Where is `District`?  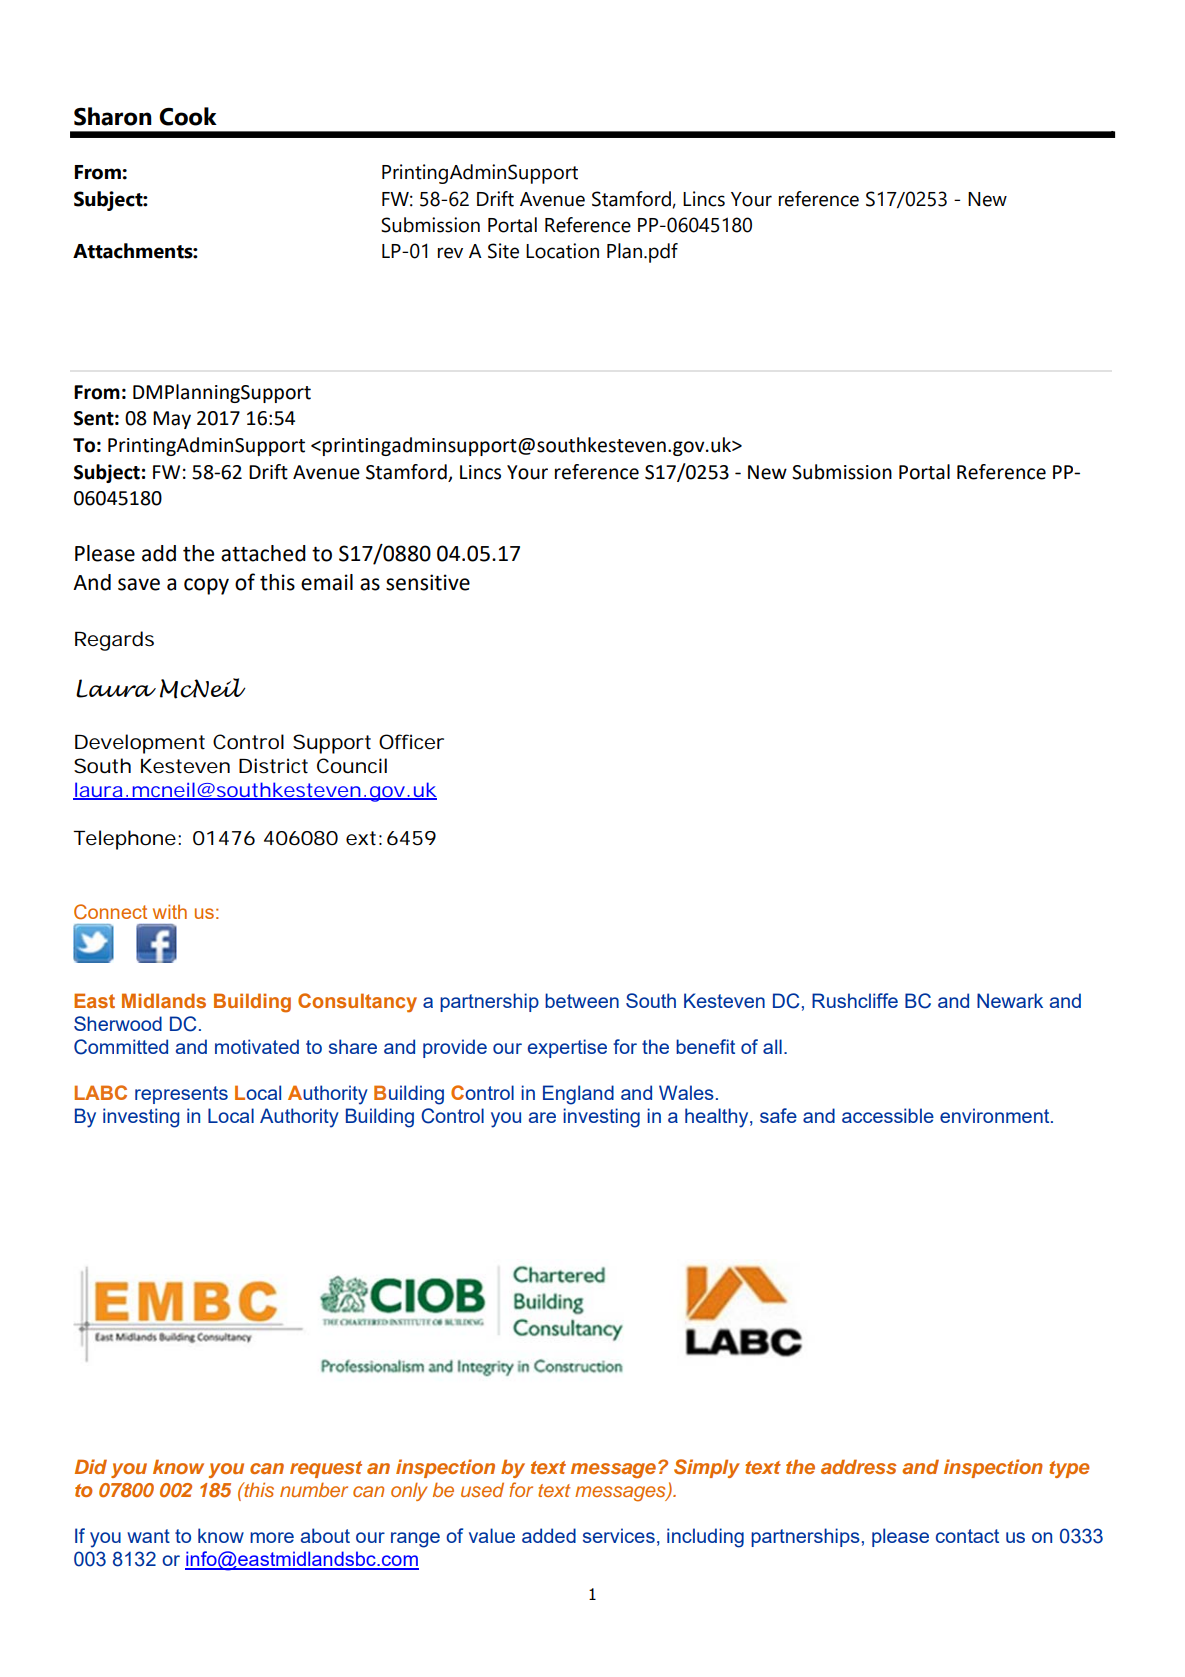 District is located at coordinates (273, 766).
